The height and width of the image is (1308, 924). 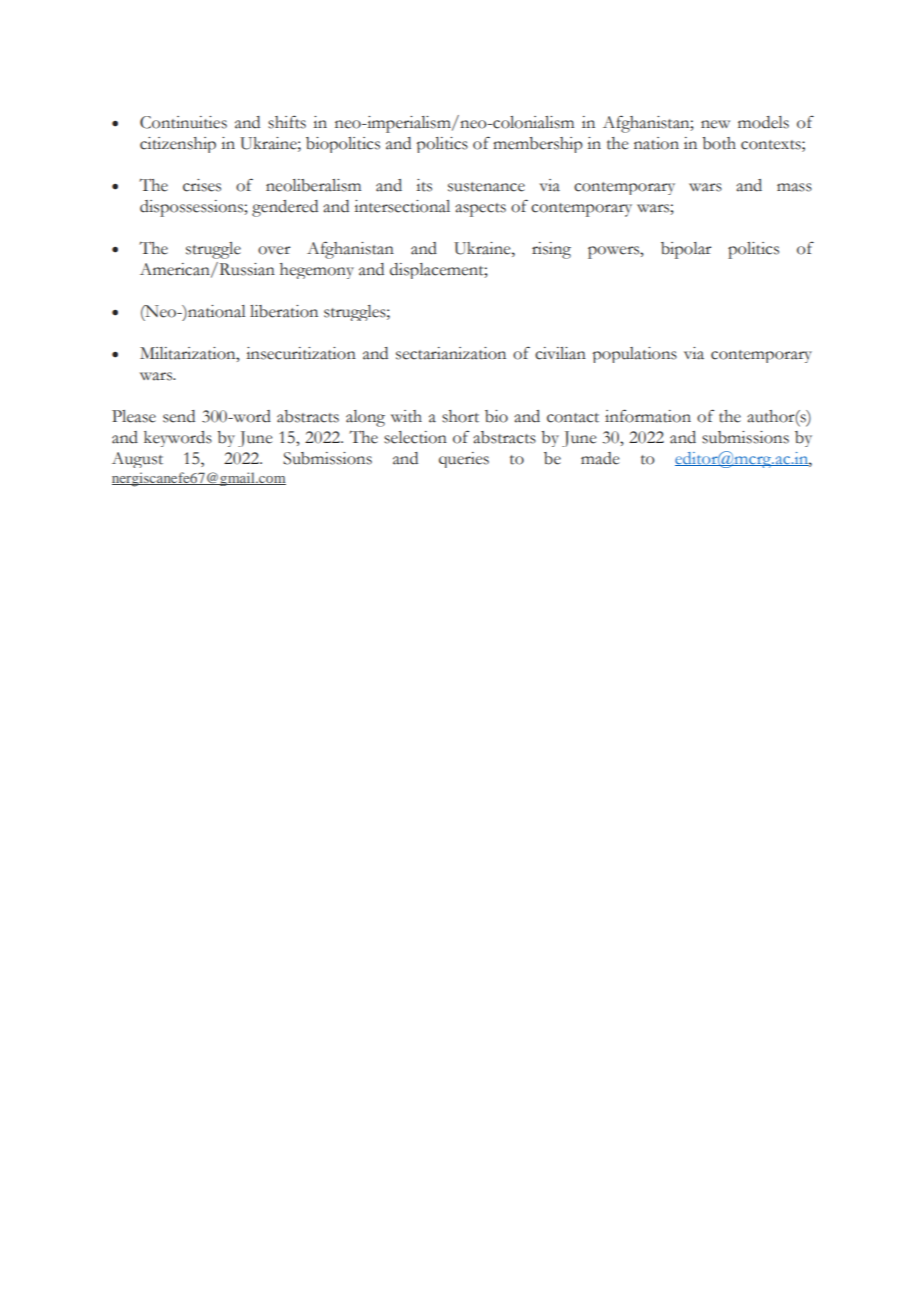 I want to click on new, so click(x=715, y=124).
